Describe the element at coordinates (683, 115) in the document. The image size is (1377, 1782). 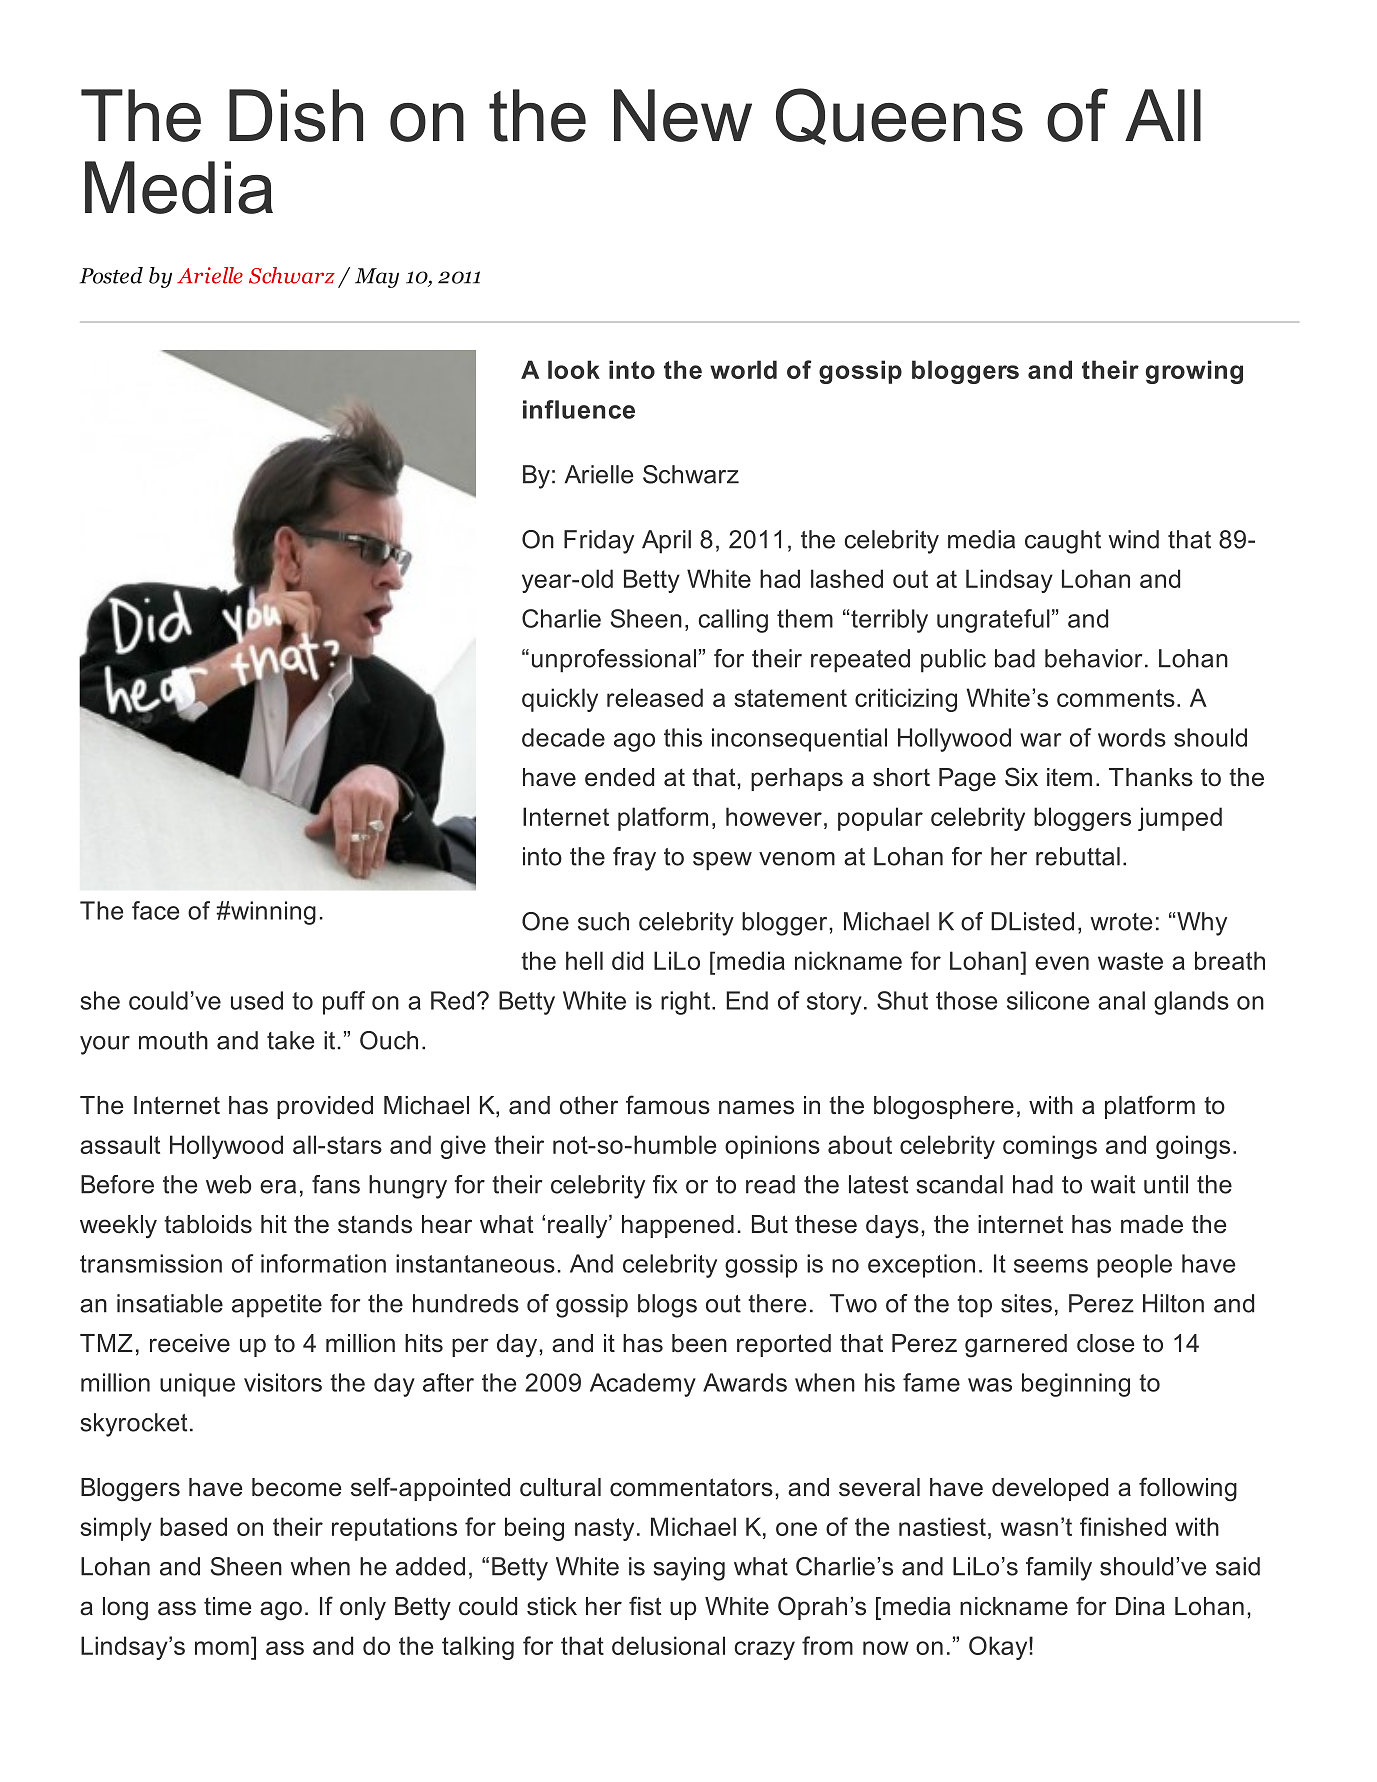
I see `New` at that location.
